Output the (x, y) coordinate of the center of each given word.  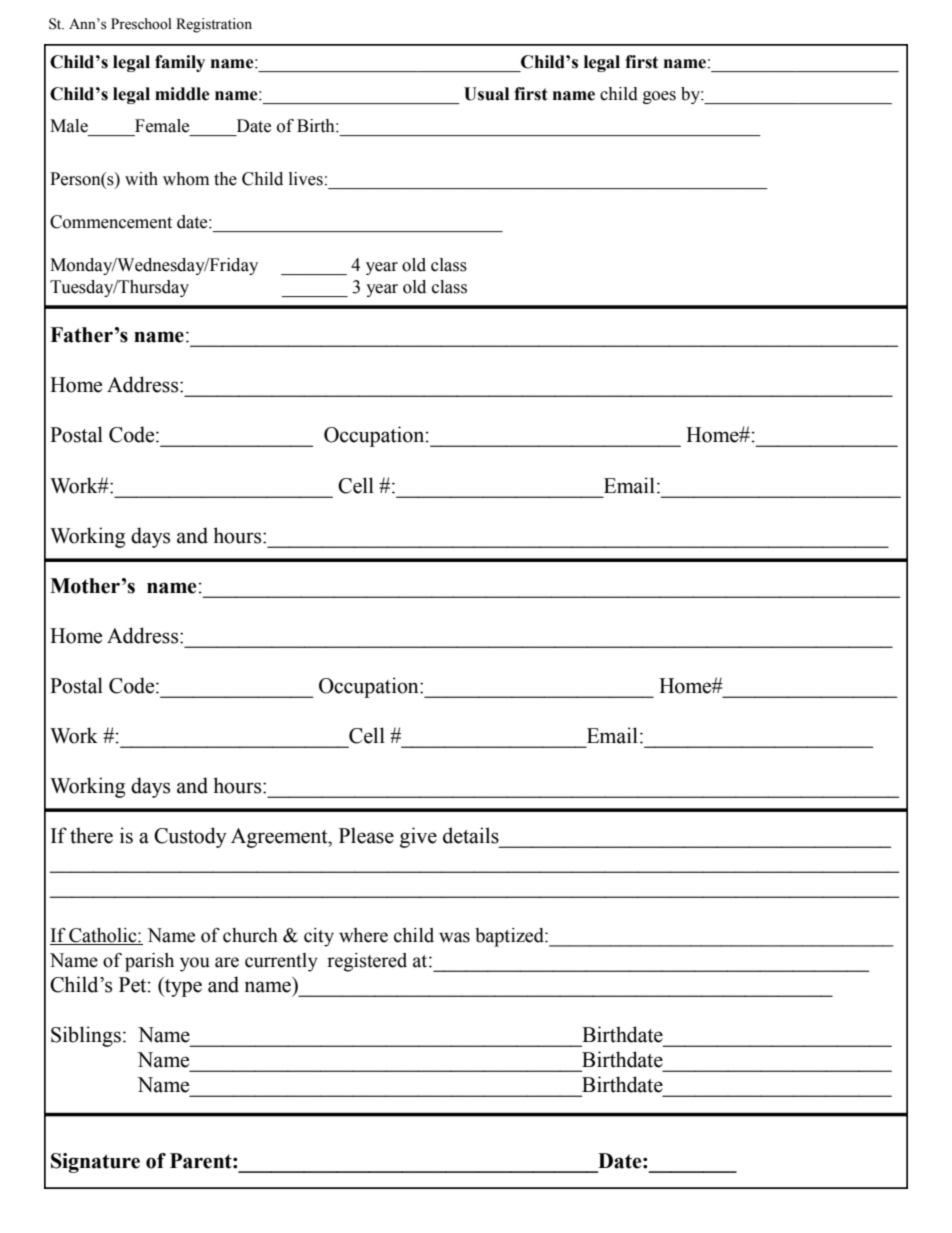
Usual (486, 94)
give (418, 837)
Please (366, 835)
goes (659, 97)
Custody (190, 837)
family (180, 63)
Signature (95, 1163)
